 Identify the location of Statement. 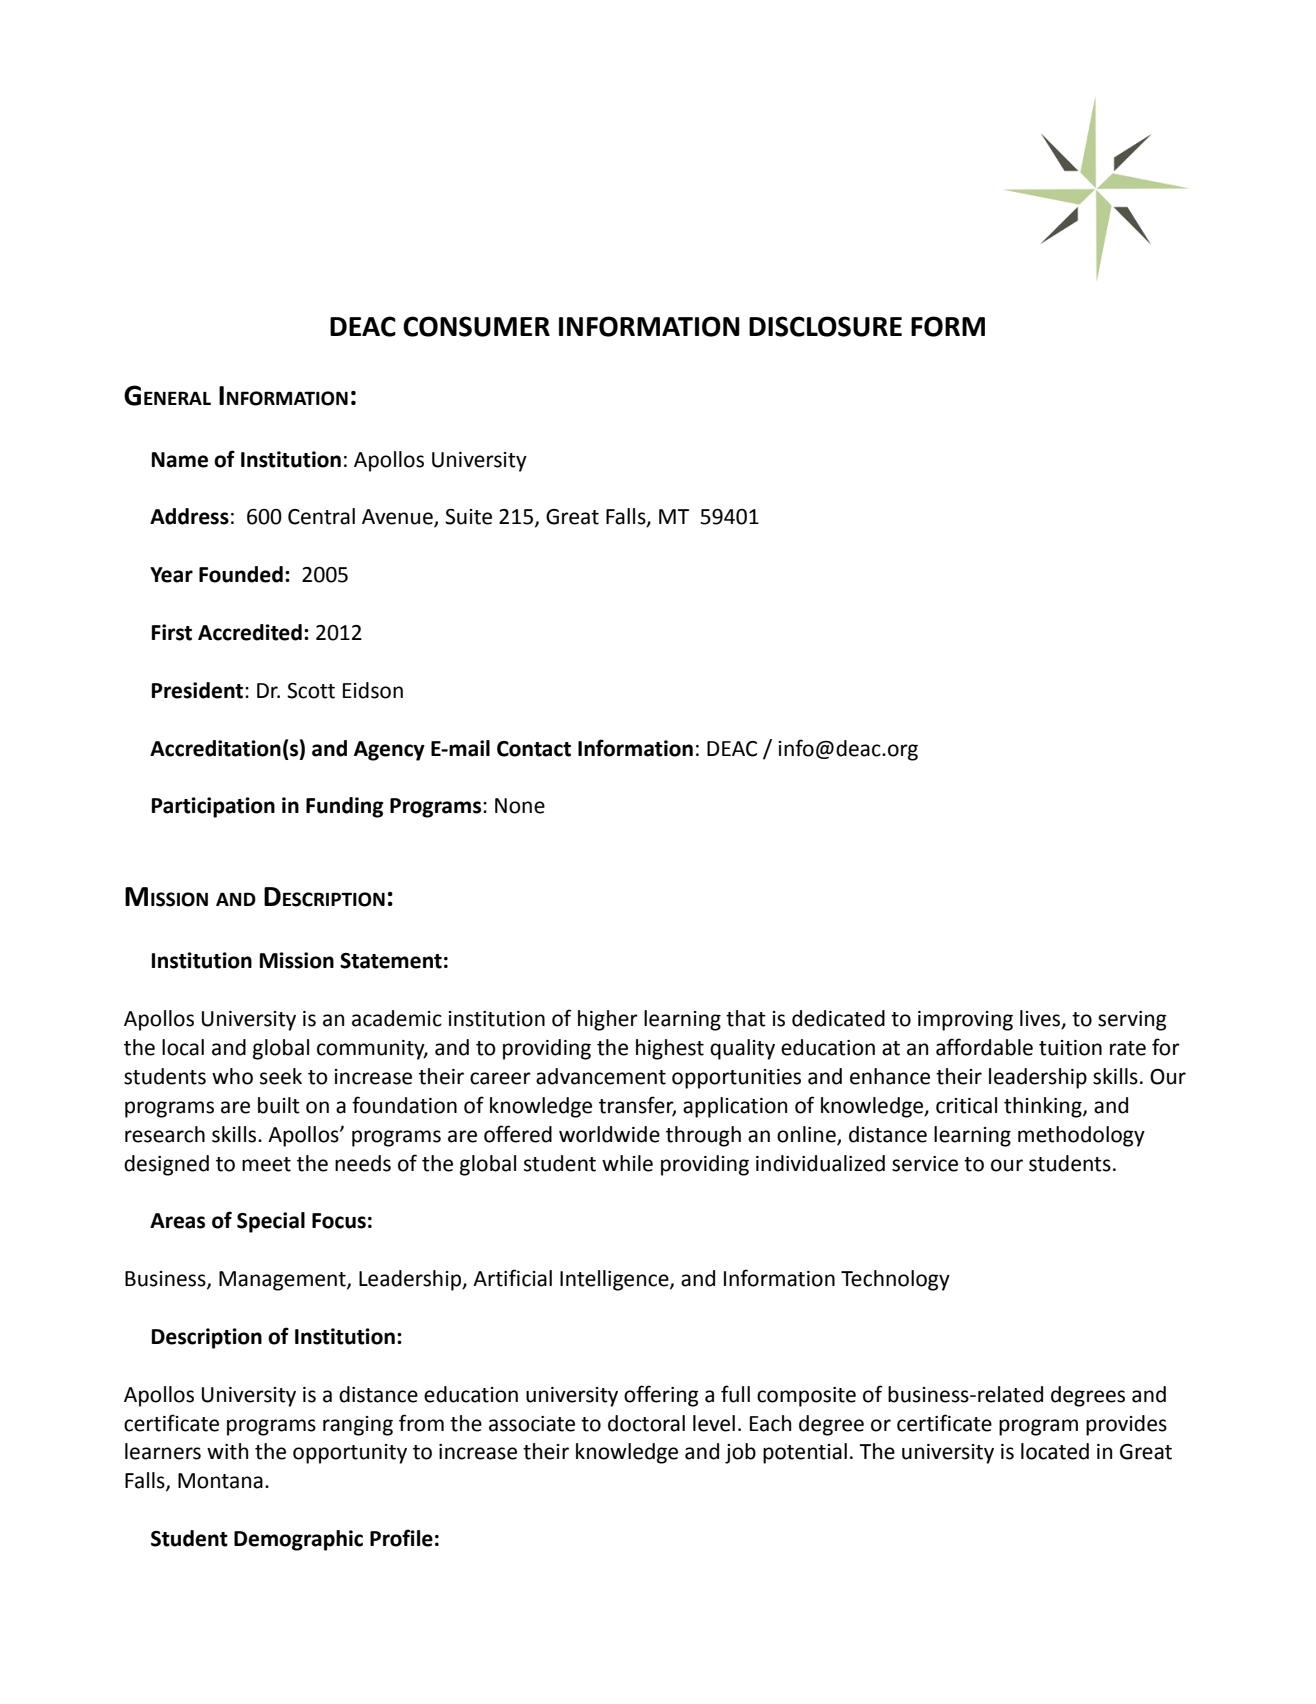
(391, 961).
